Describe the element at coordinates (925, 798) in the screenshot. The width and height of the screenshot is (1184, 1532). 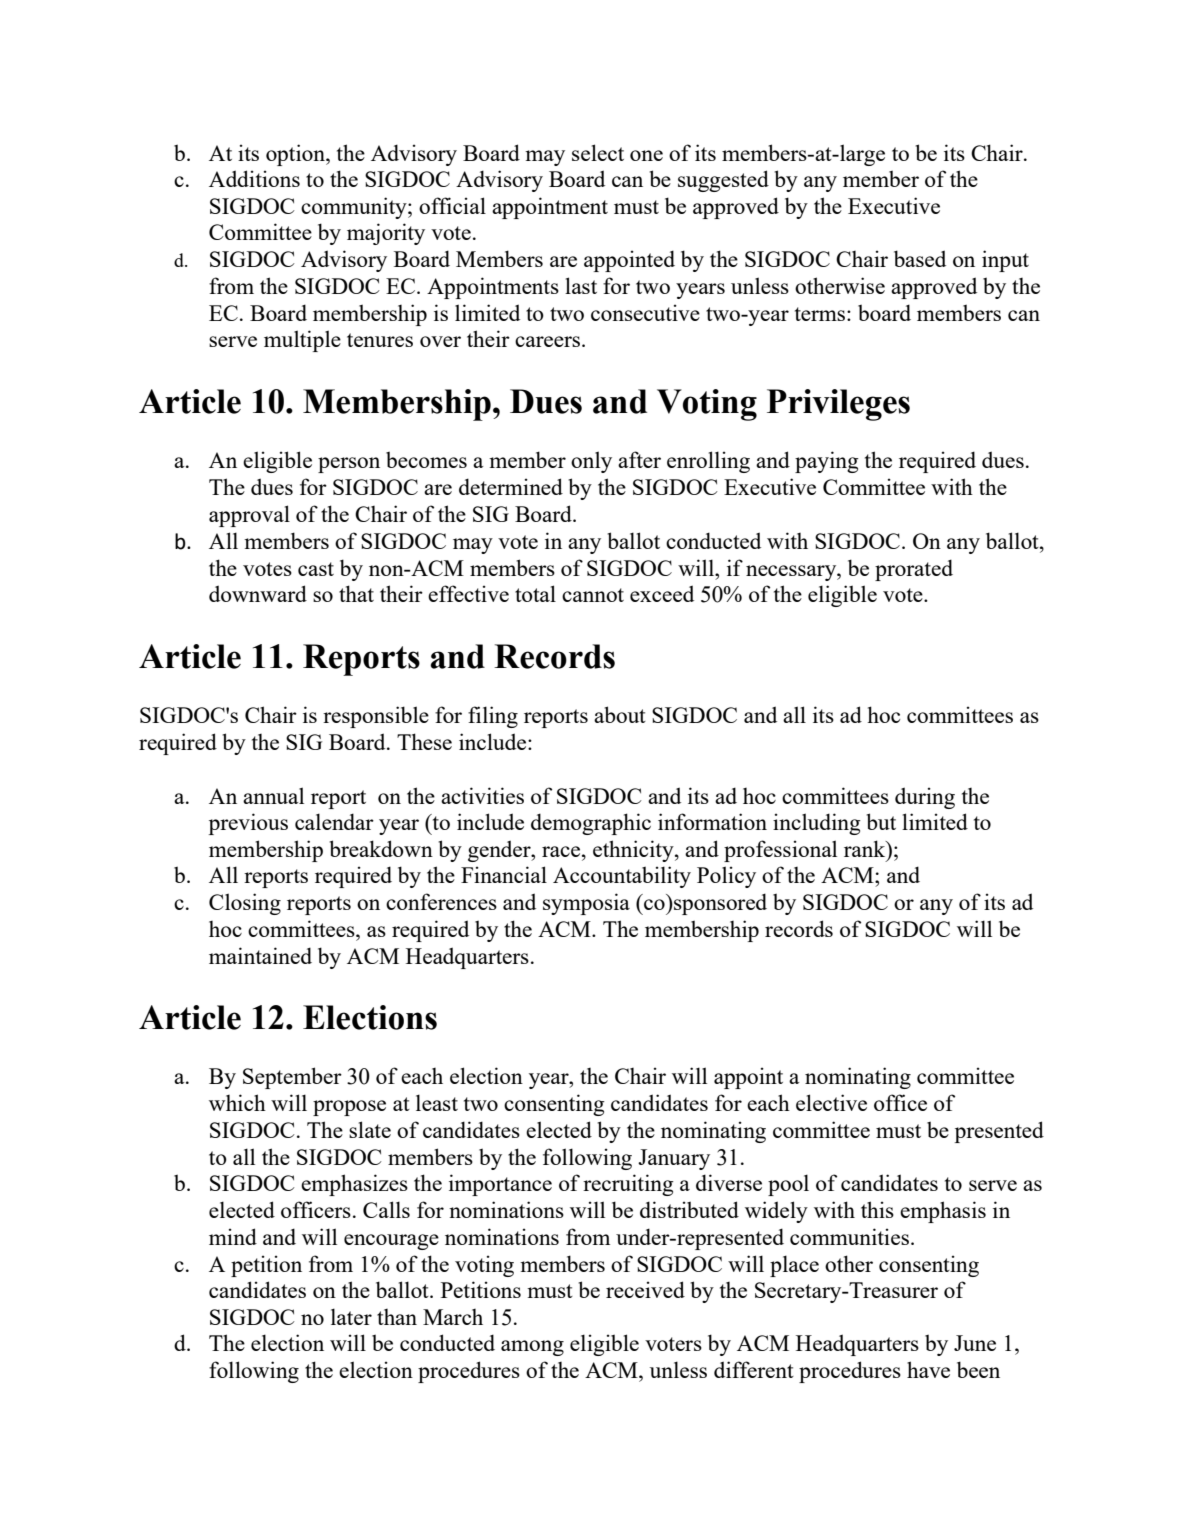
I see `during` at that location.
